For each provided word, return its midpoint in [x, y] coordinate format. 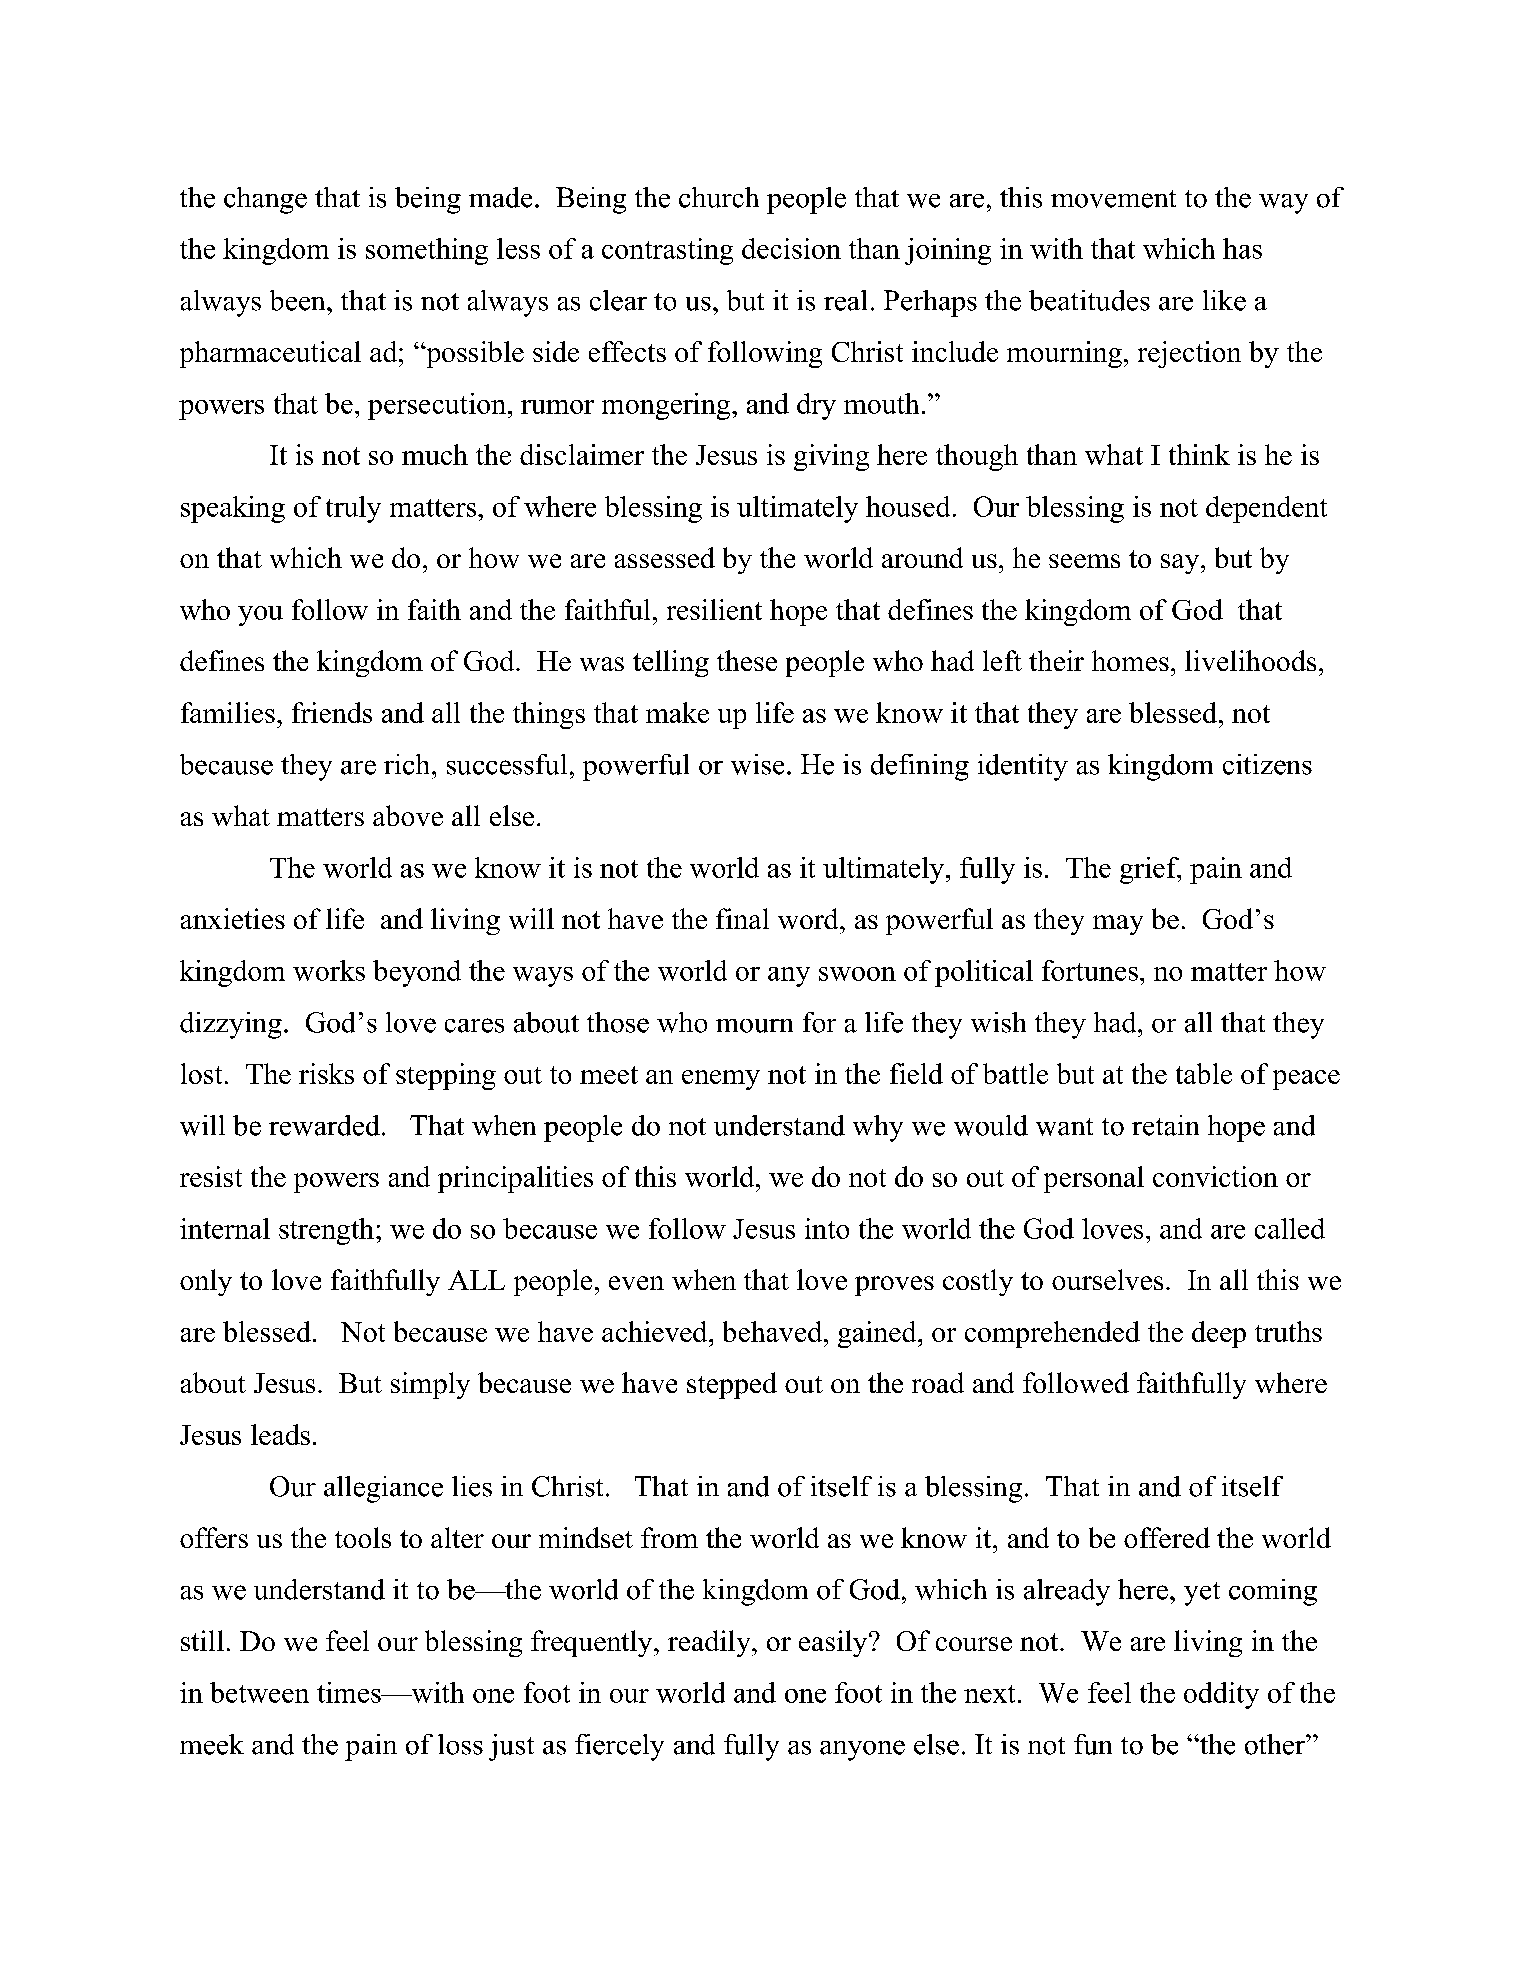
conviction [1215, 1176]
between [259, 1692]
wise [757, 764]
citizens [1267, 764]
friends [332, 712]
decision [791, 248]
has [1242, 248]
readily [710, 1643]
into [827, 1228]
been [299, 300]
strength [326, 1231]
